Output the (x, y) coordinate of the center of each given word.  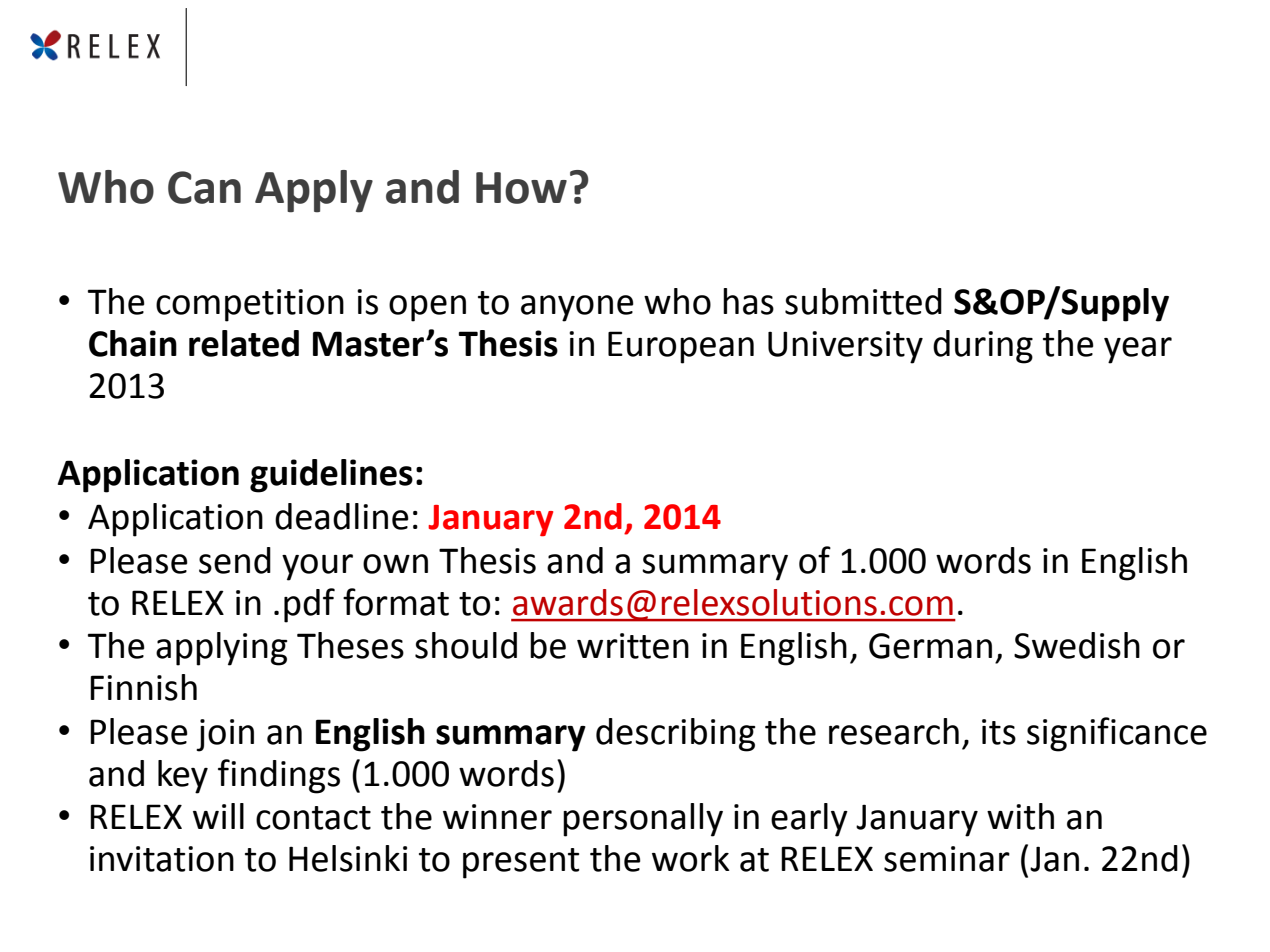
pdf (309, 605)
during (983, 347)
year (1138, 350)
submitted (863, 301)
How (521, 188)
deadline (342, 516)
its (999, 732)
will (218, 816)
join (225, 735)
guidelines (331, 476)
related (244, 343)
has (748, 301)
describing (675, 735)
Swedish (1077, 645)
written (633, 646)
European (681, 347)
